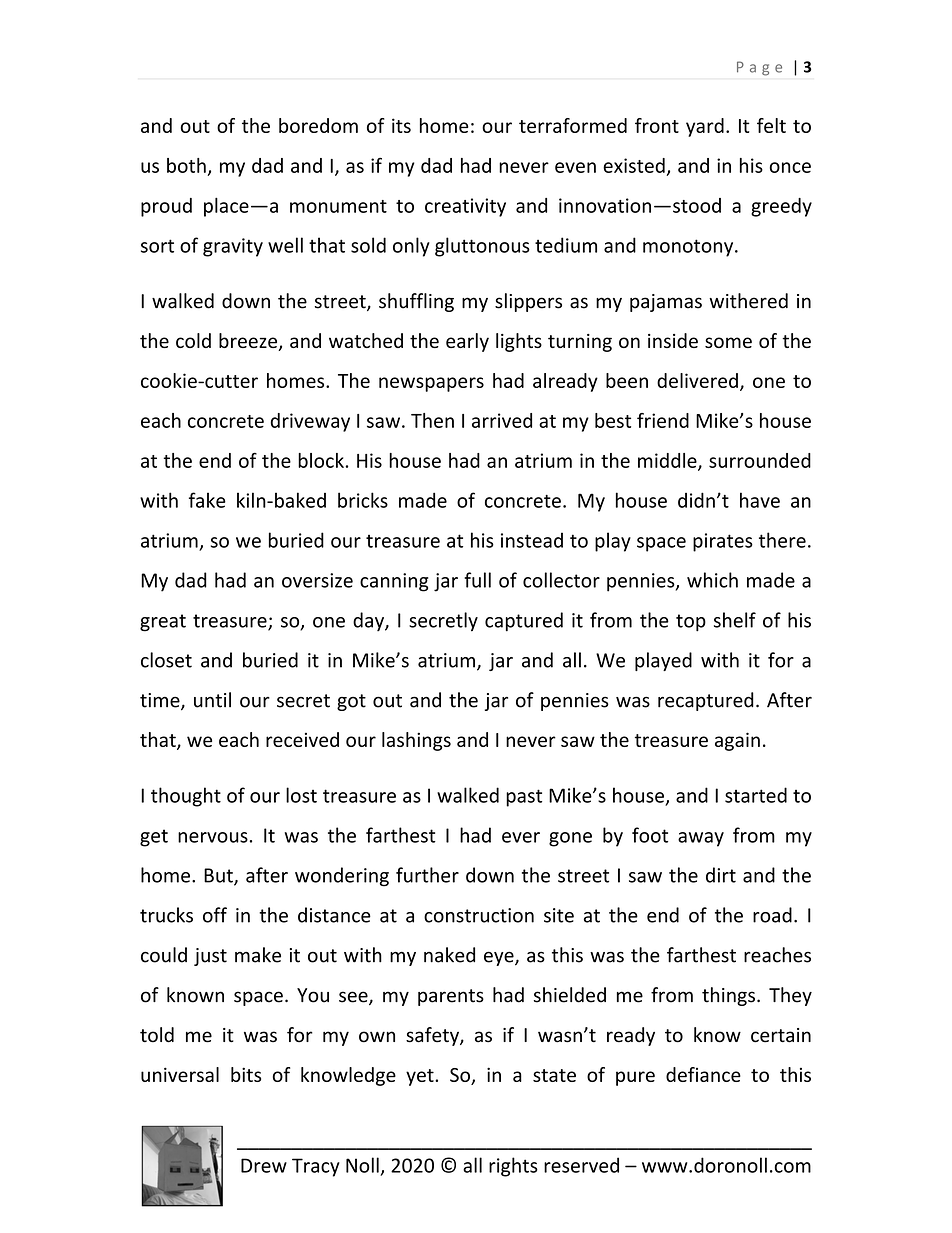  Describe the element at coordinates (573, 125) in the screenshot. I see `terraformed` at that location.
